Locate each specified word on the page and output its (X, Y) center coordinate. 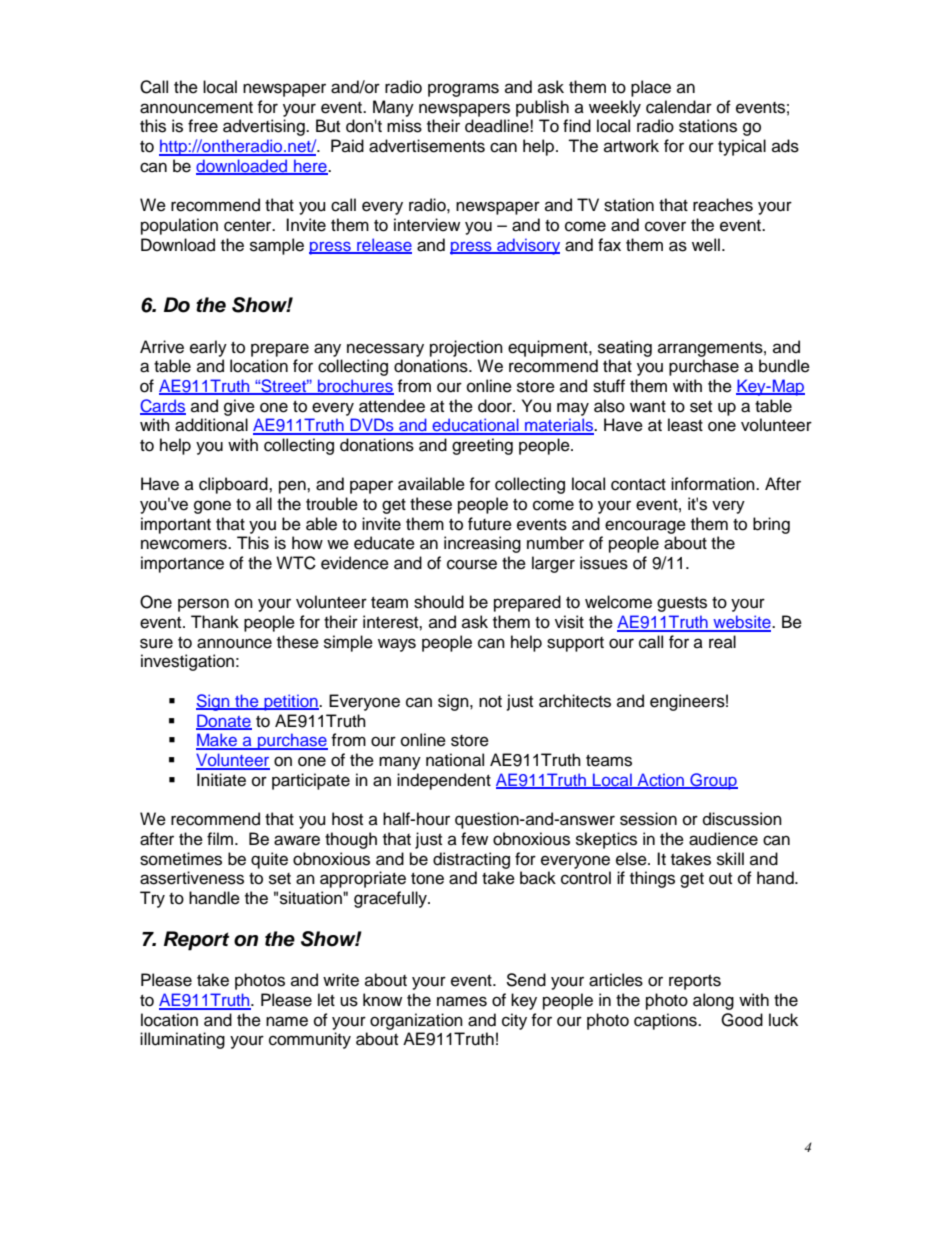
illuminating (182, 1040)
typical (742, 147)
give (239, 407)
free (203, 126)
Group (713, 781)
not (490, 702)
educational (475, 426)
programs (463, 90)
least (685, 425)
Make (218, 741)
